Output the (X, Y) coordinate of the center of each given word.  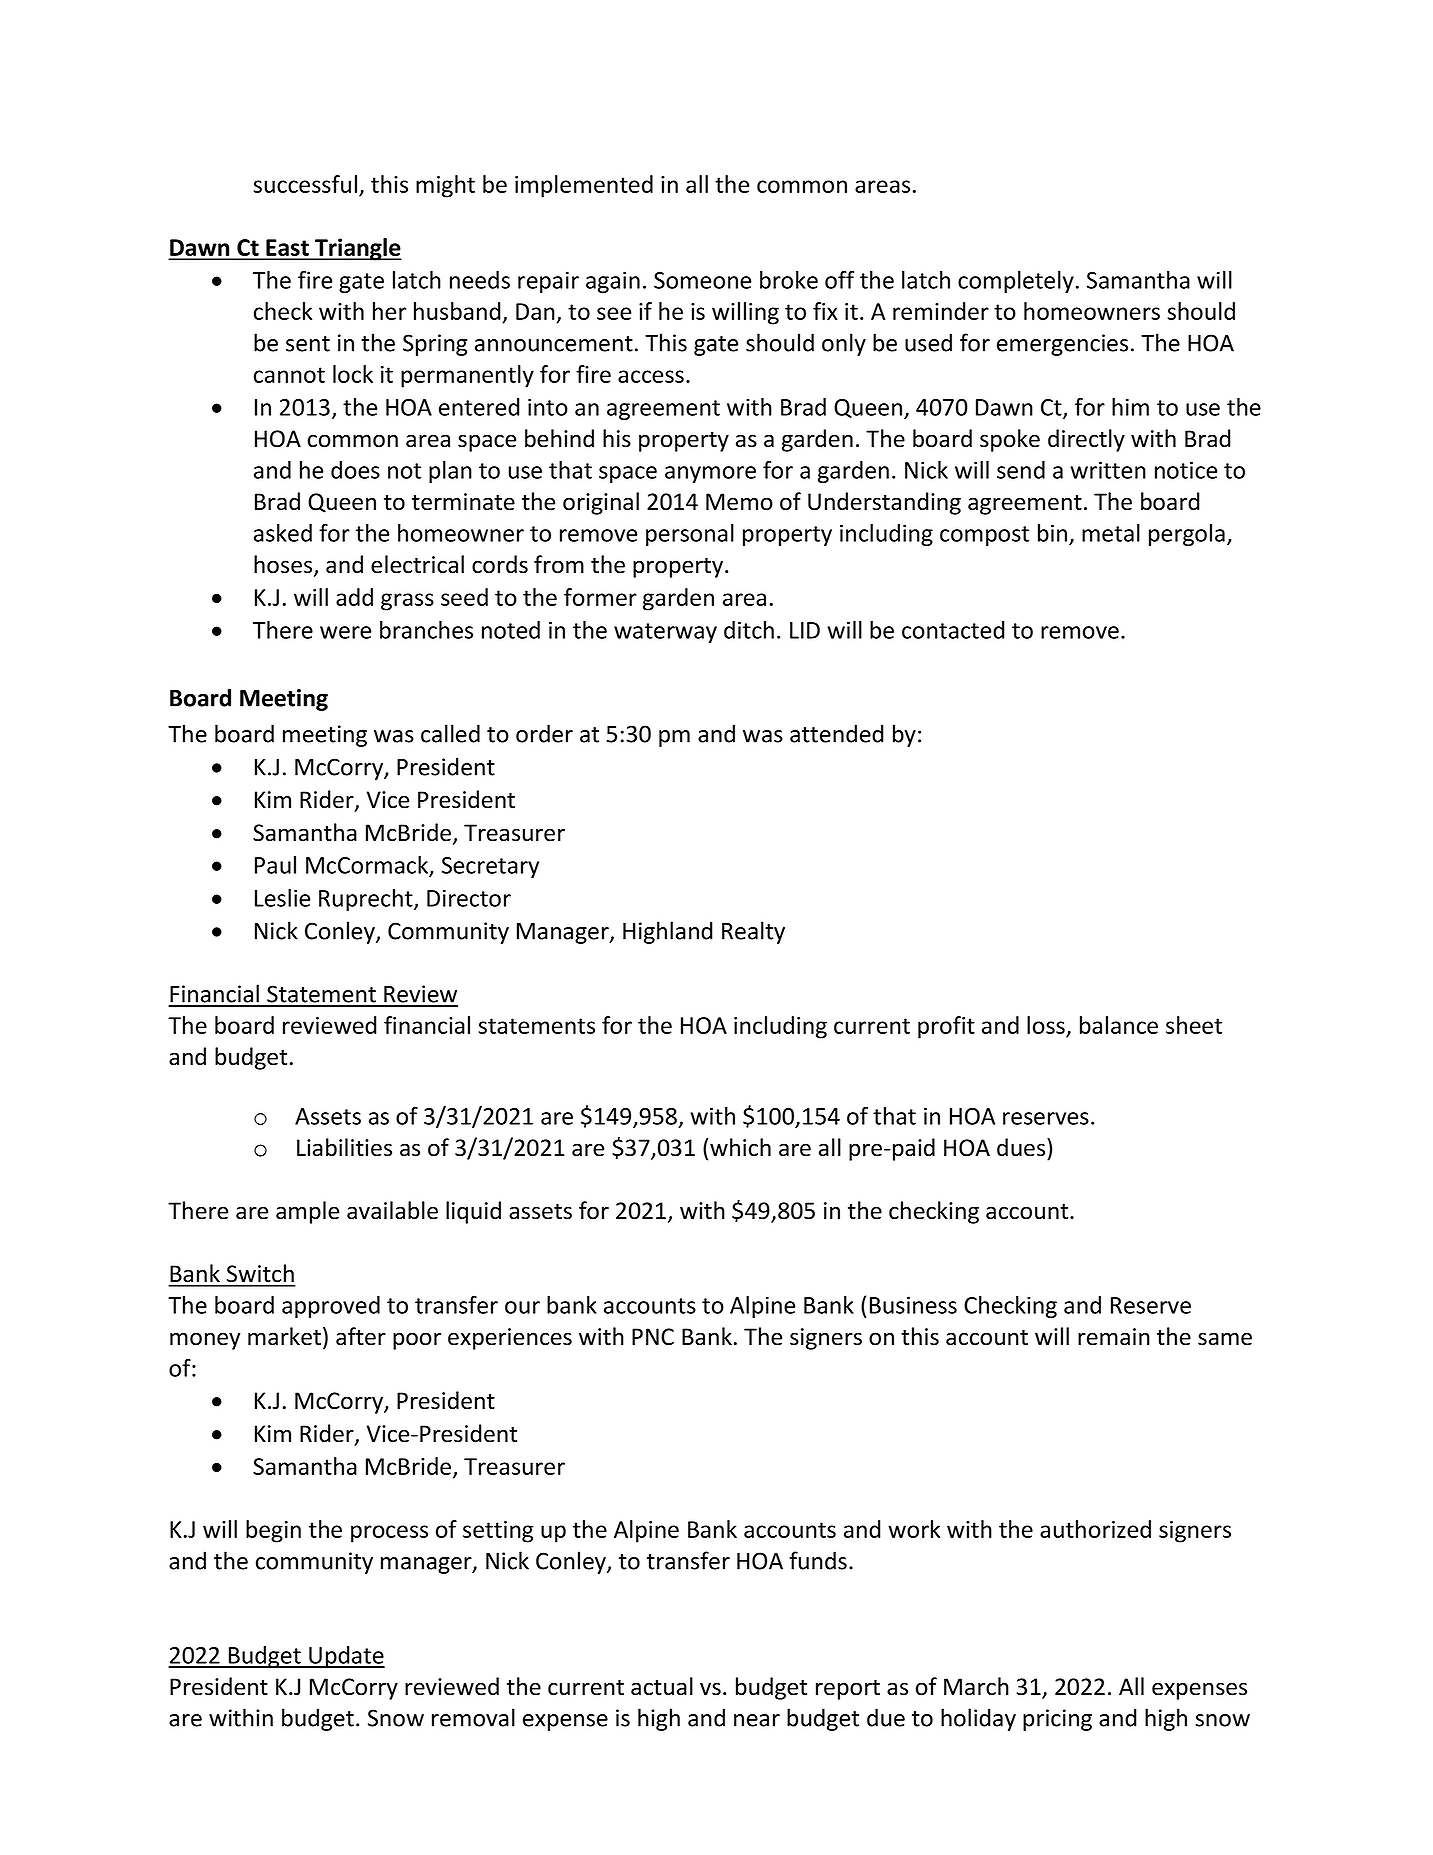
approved (331, 1307)
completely (1016, 282)
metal (1111, 533)
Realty (753, 932)
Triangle (357, 249)
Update (346, 1657)
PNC (653, 1337)
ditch (749, 630)
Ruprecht (367, 900)
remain (1114, 1337)
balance (1119, 1025)
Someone (702, 280)
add (354, 597)
